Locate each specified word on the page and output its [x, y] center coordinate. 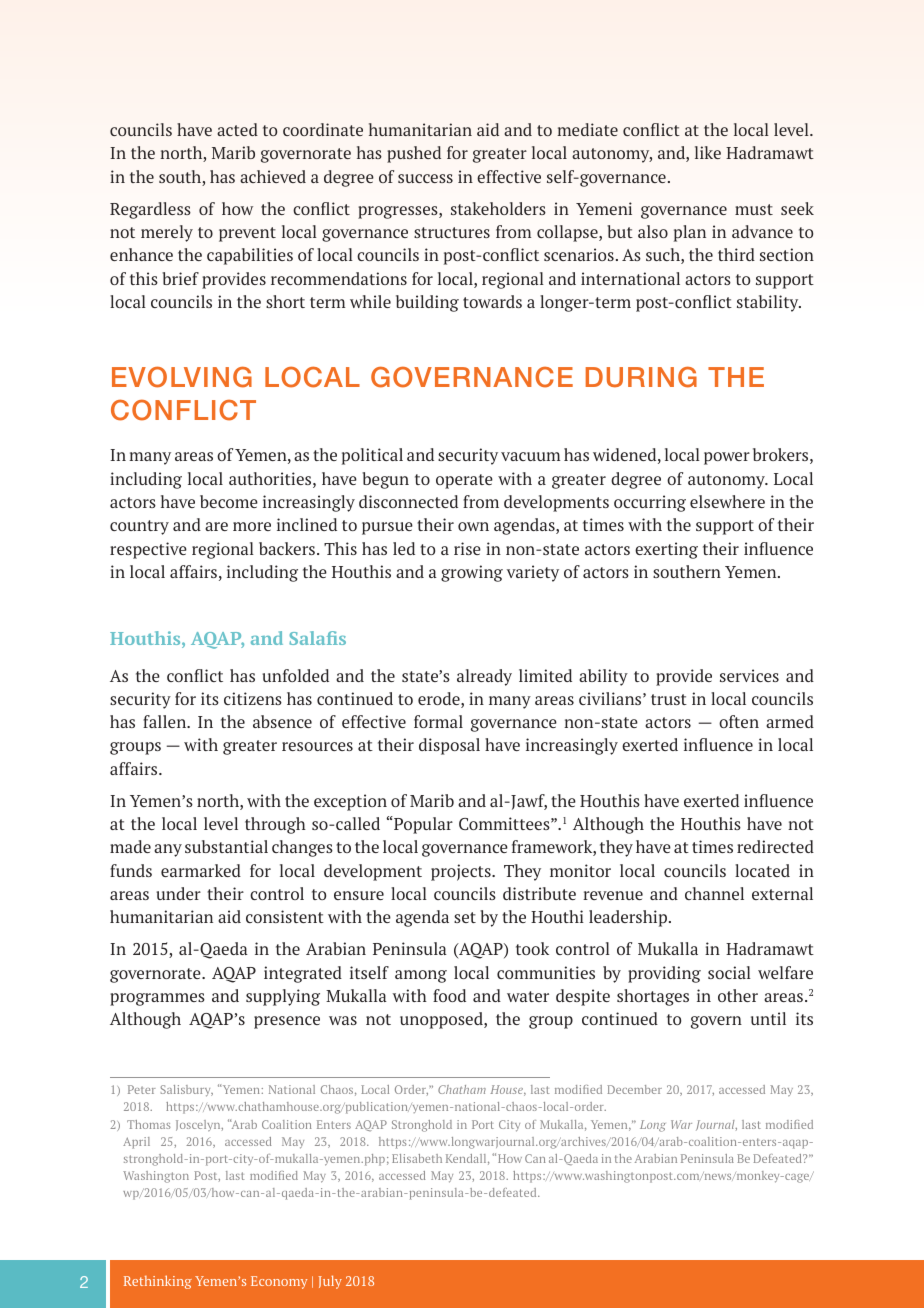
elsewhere [727, 501]
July [330, 1282]
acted [237, 129]
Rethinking [158, 1282]
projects [462, 872]
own [473, 526]
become [229, 501]
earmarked [201, 870]
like [708, 152]
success [425, 178]
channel [714, 893]
